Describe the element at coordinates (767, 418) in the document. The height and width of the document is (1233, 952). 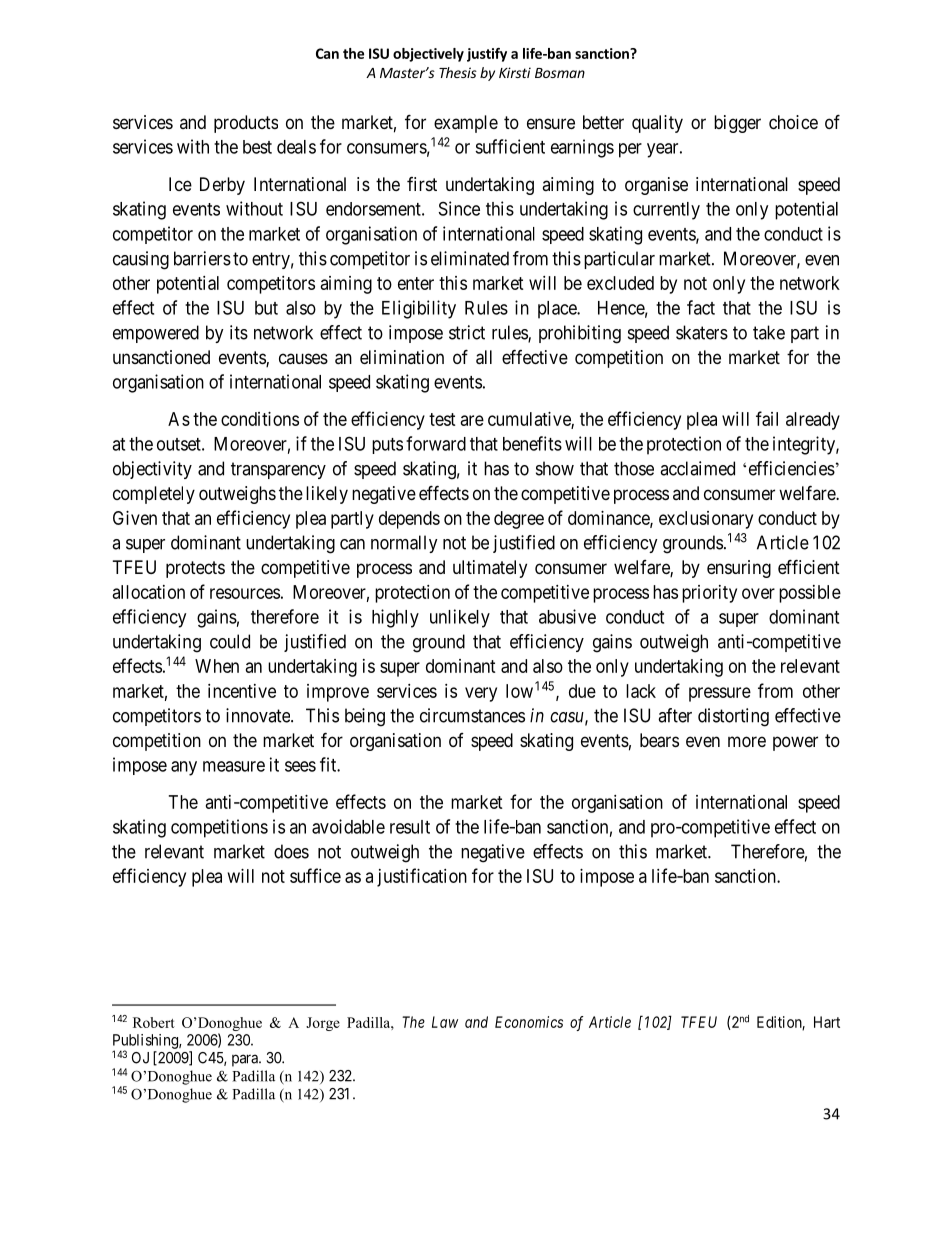
I see `fail` at that location.
